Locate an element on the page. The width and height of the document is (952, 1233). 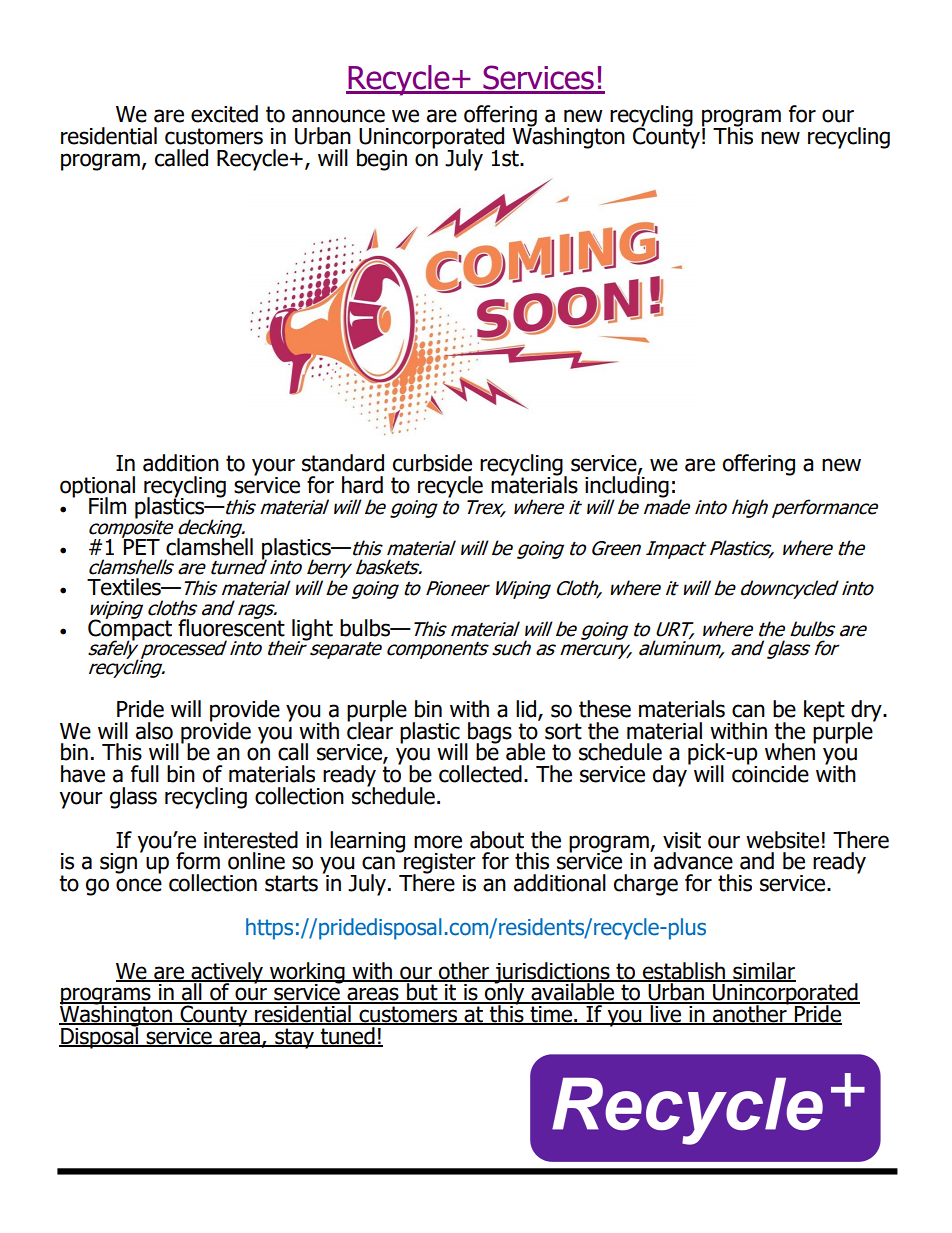
including is located at coordinates (627, 486).
